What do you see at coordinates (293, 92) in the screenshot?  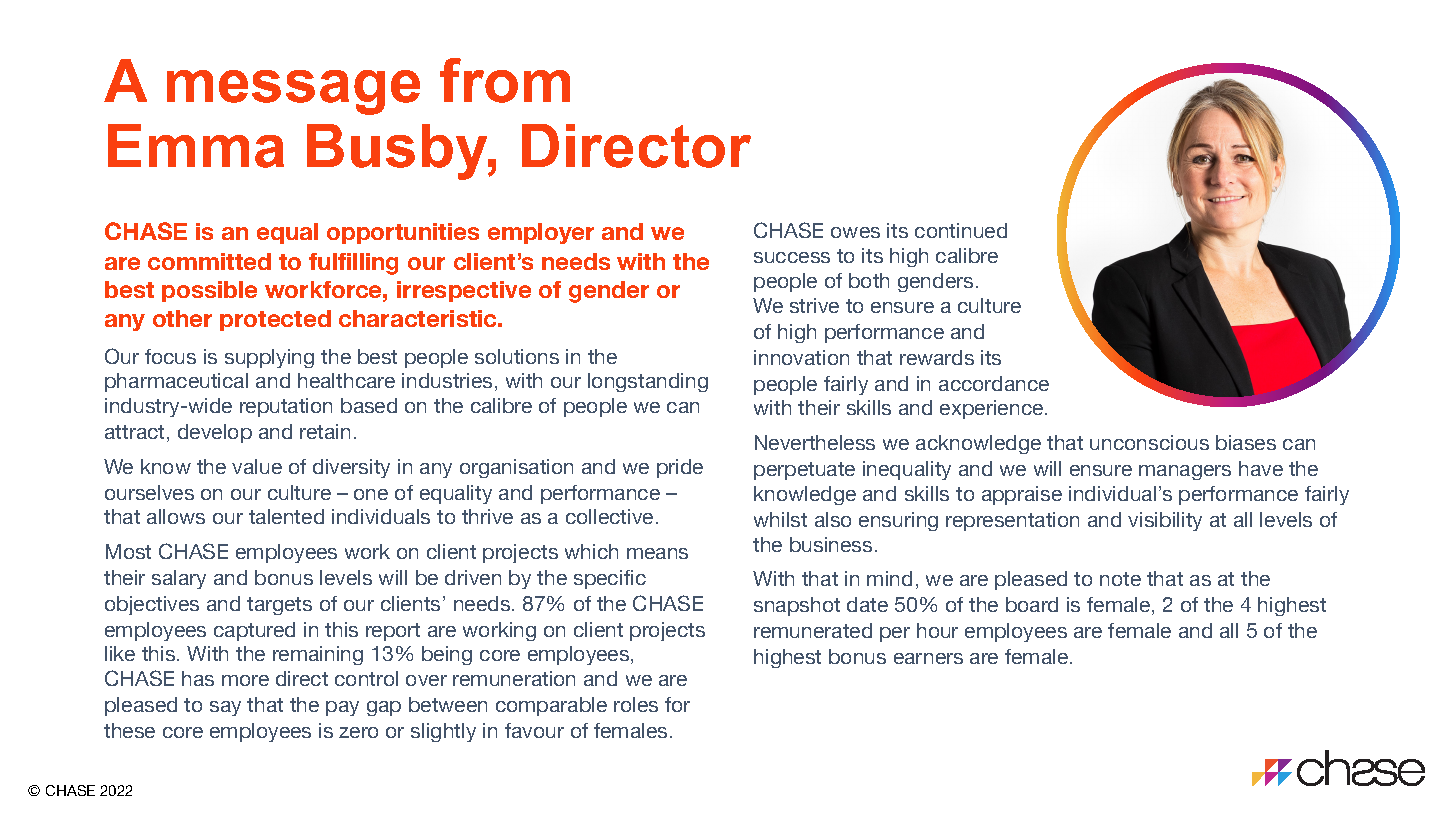 I see `message` at bounding box center [293, 92].
